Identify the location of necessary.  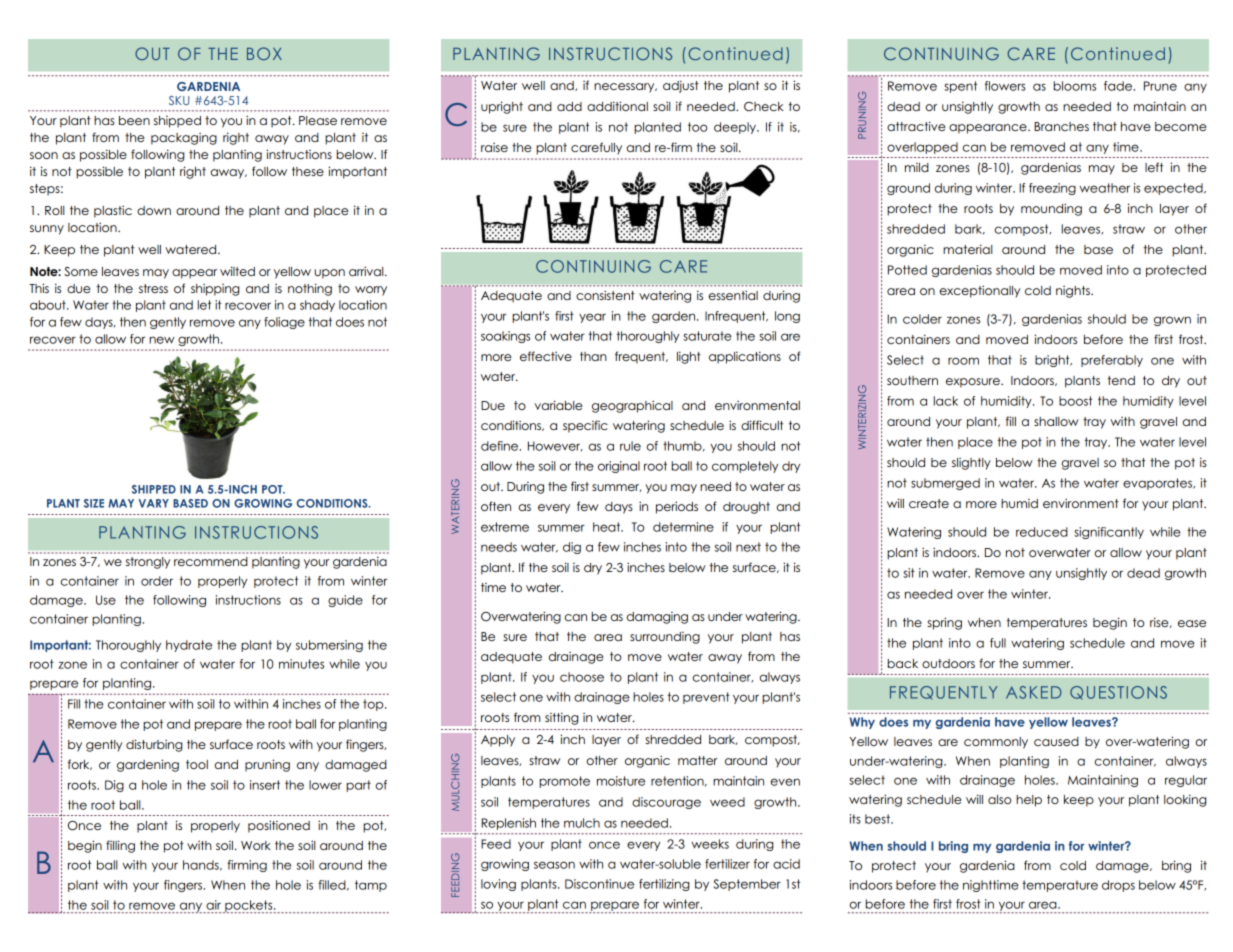
(625, 88).
